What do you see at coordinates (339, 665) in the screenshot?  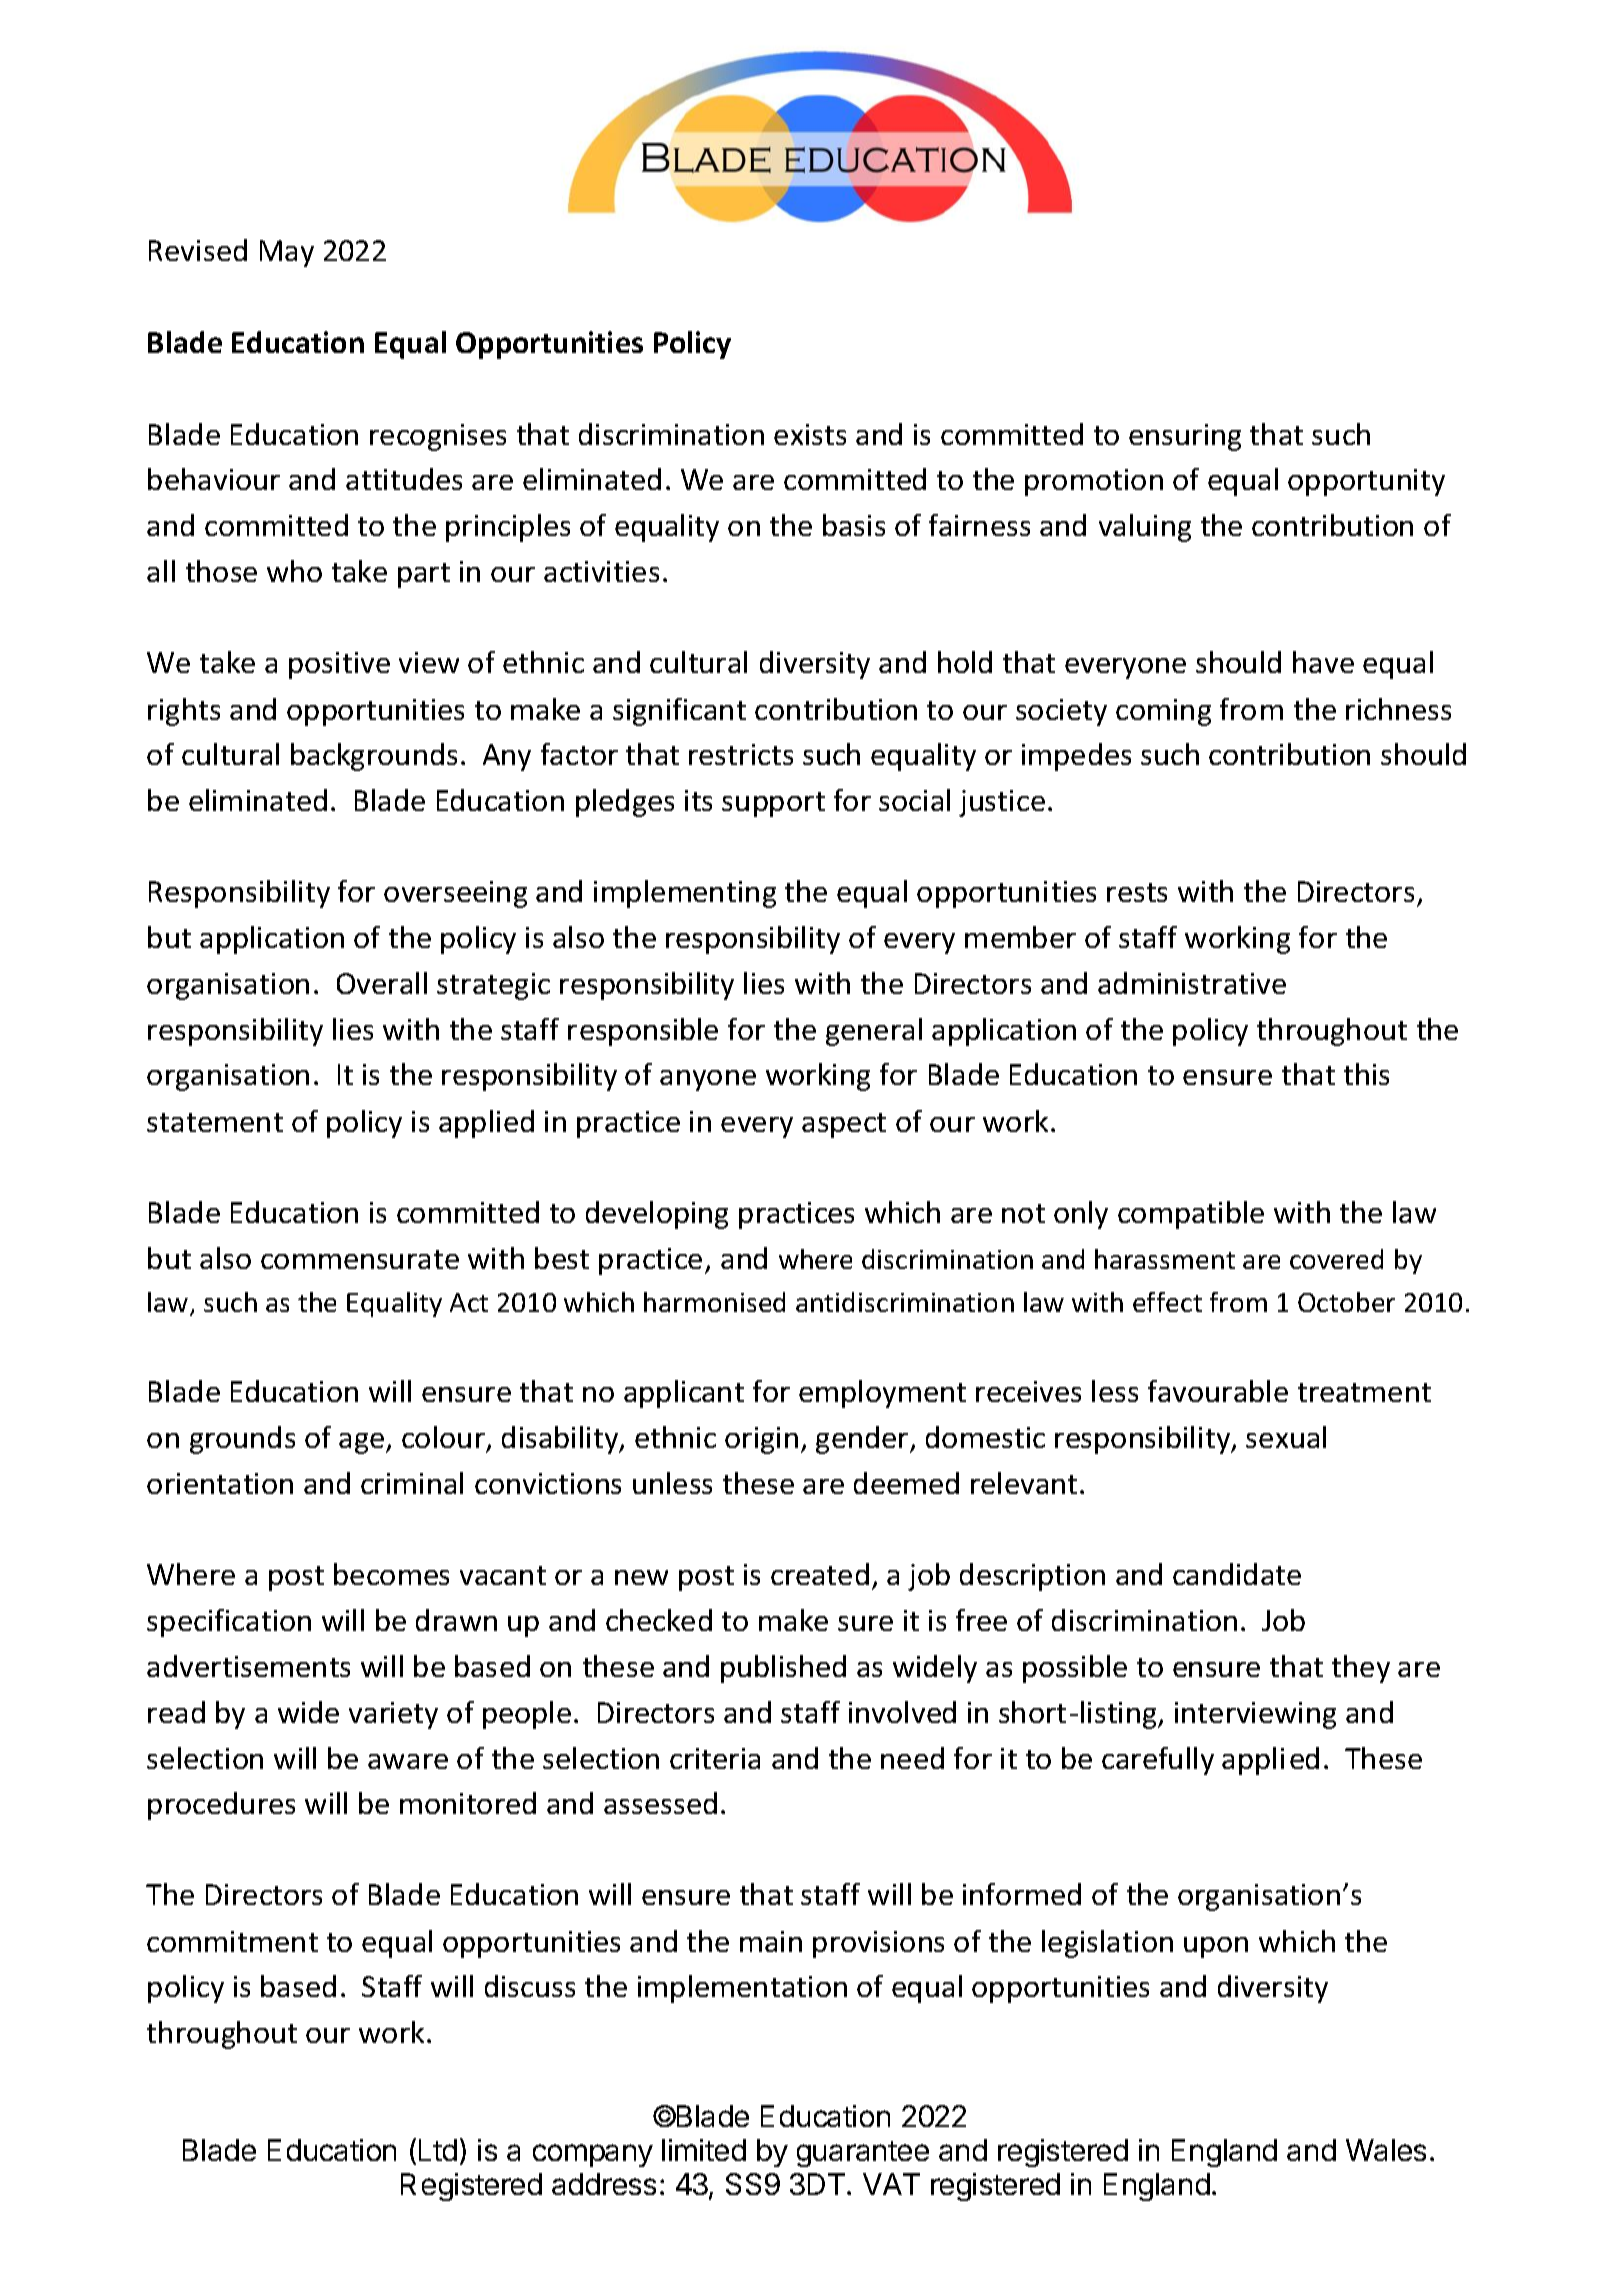 I see `positive` at bounding box center [339, 665].
